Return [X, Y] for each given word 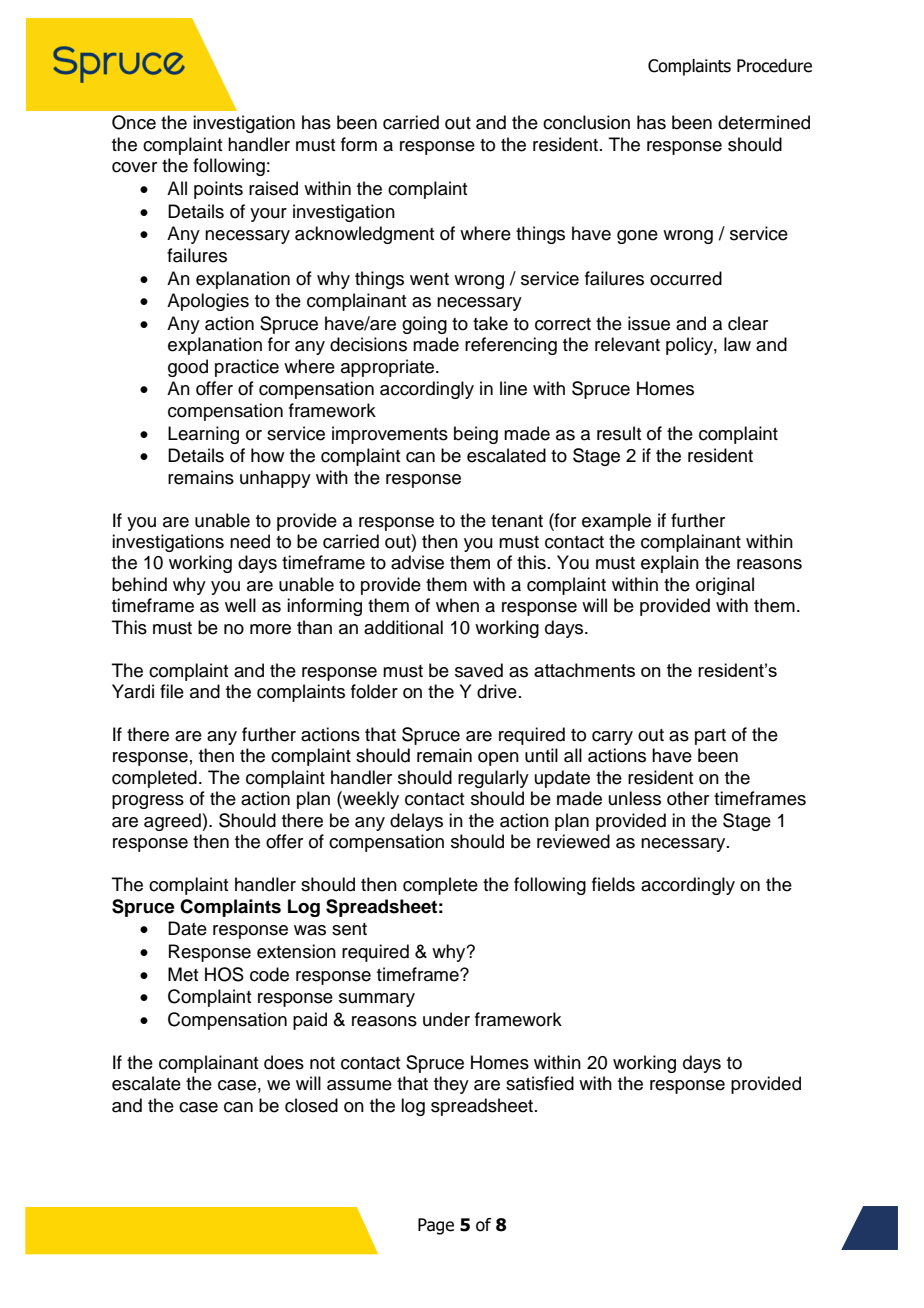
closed [311, 1105]
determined [764, 122]
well [240, 605]
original [725, 586]
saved [479, 670]
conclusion [586, 122]
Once [134, 122]
